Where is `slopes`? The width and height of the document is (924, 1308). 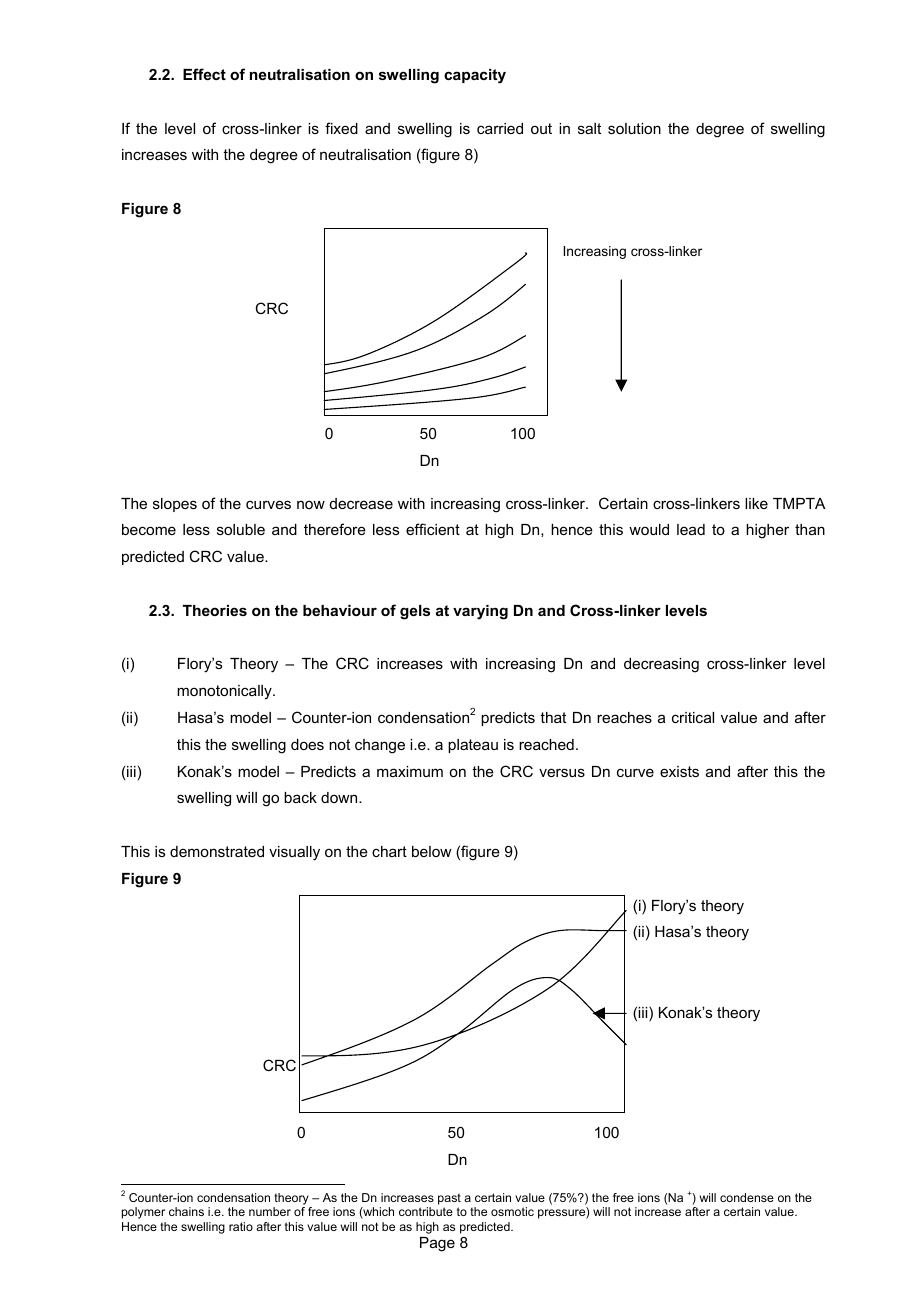 slopes is located at coordinates (175, 505).
